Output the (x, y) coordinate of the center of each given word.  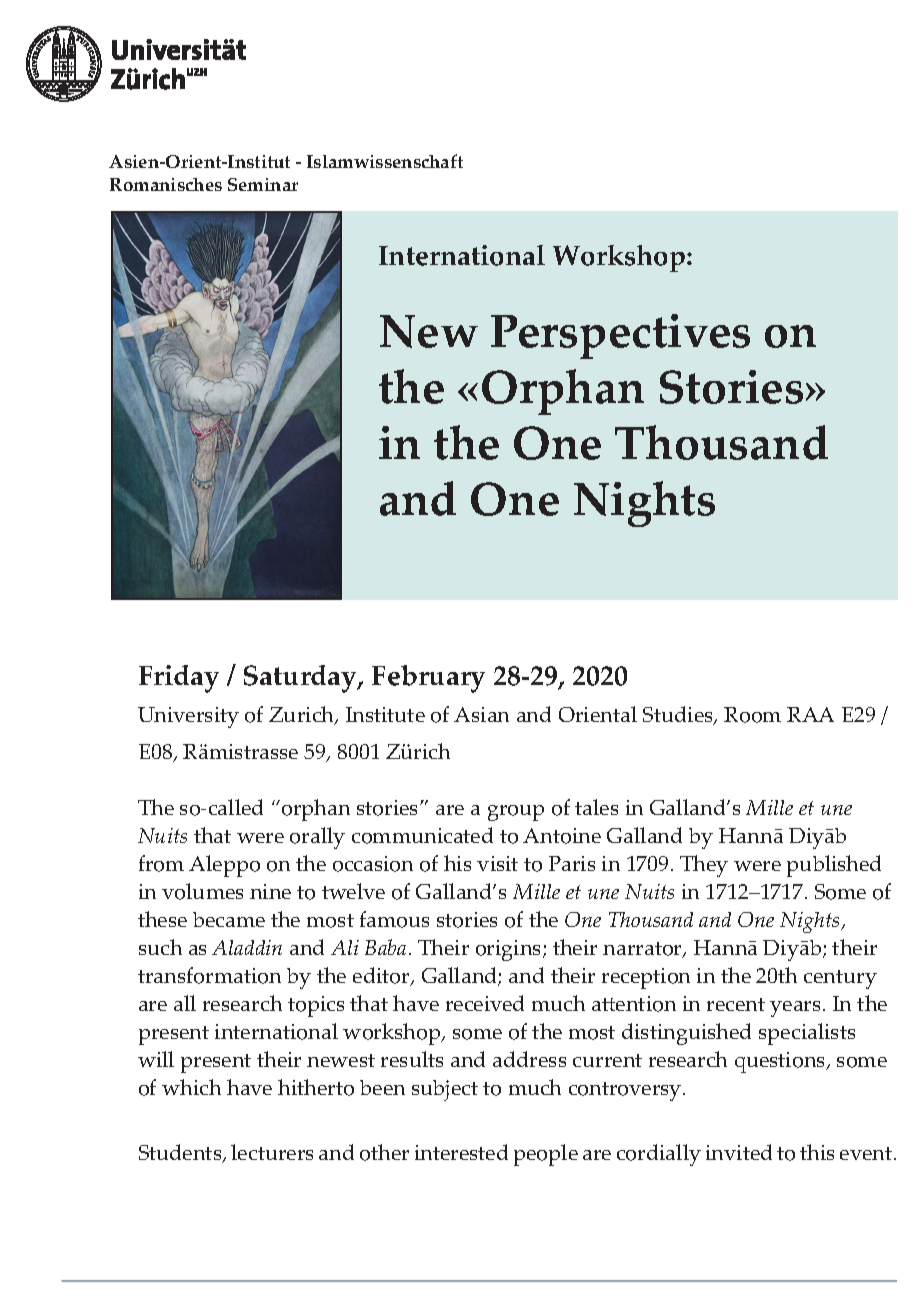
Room (752, 715)
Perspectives (620, 336)
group (516, 813)
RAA (810, 714)
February (428, 679)
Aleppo (224, 866)
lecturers (272, 1152)
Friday (179, 679)
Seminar (263, 184)
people (546, 1155)
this (817, 1152)
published (834, 866)
